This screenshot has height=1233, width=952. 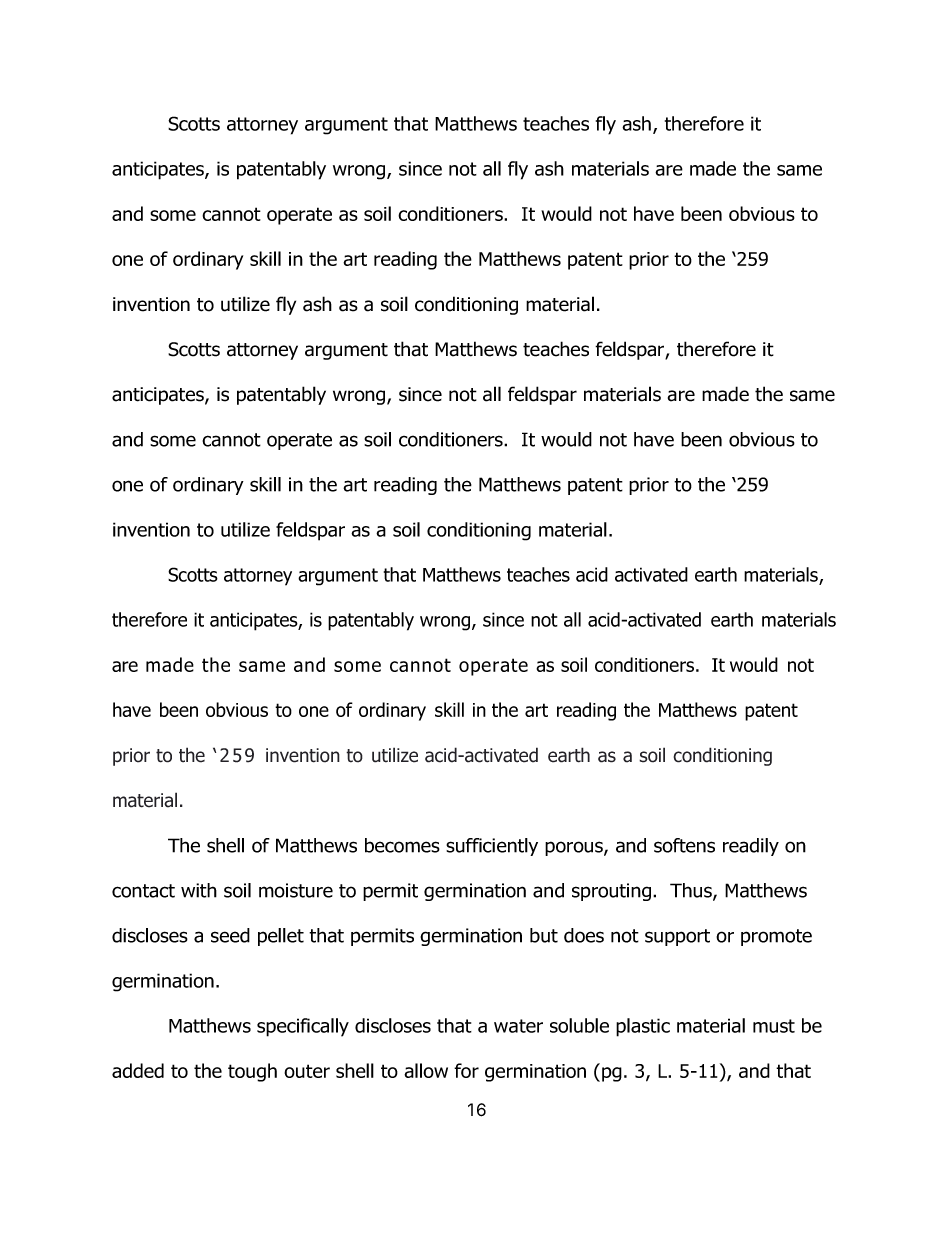 What do you see at coordinates (199, 890) in the screenshot?
I see `with` at bounding box center [199, 890].
